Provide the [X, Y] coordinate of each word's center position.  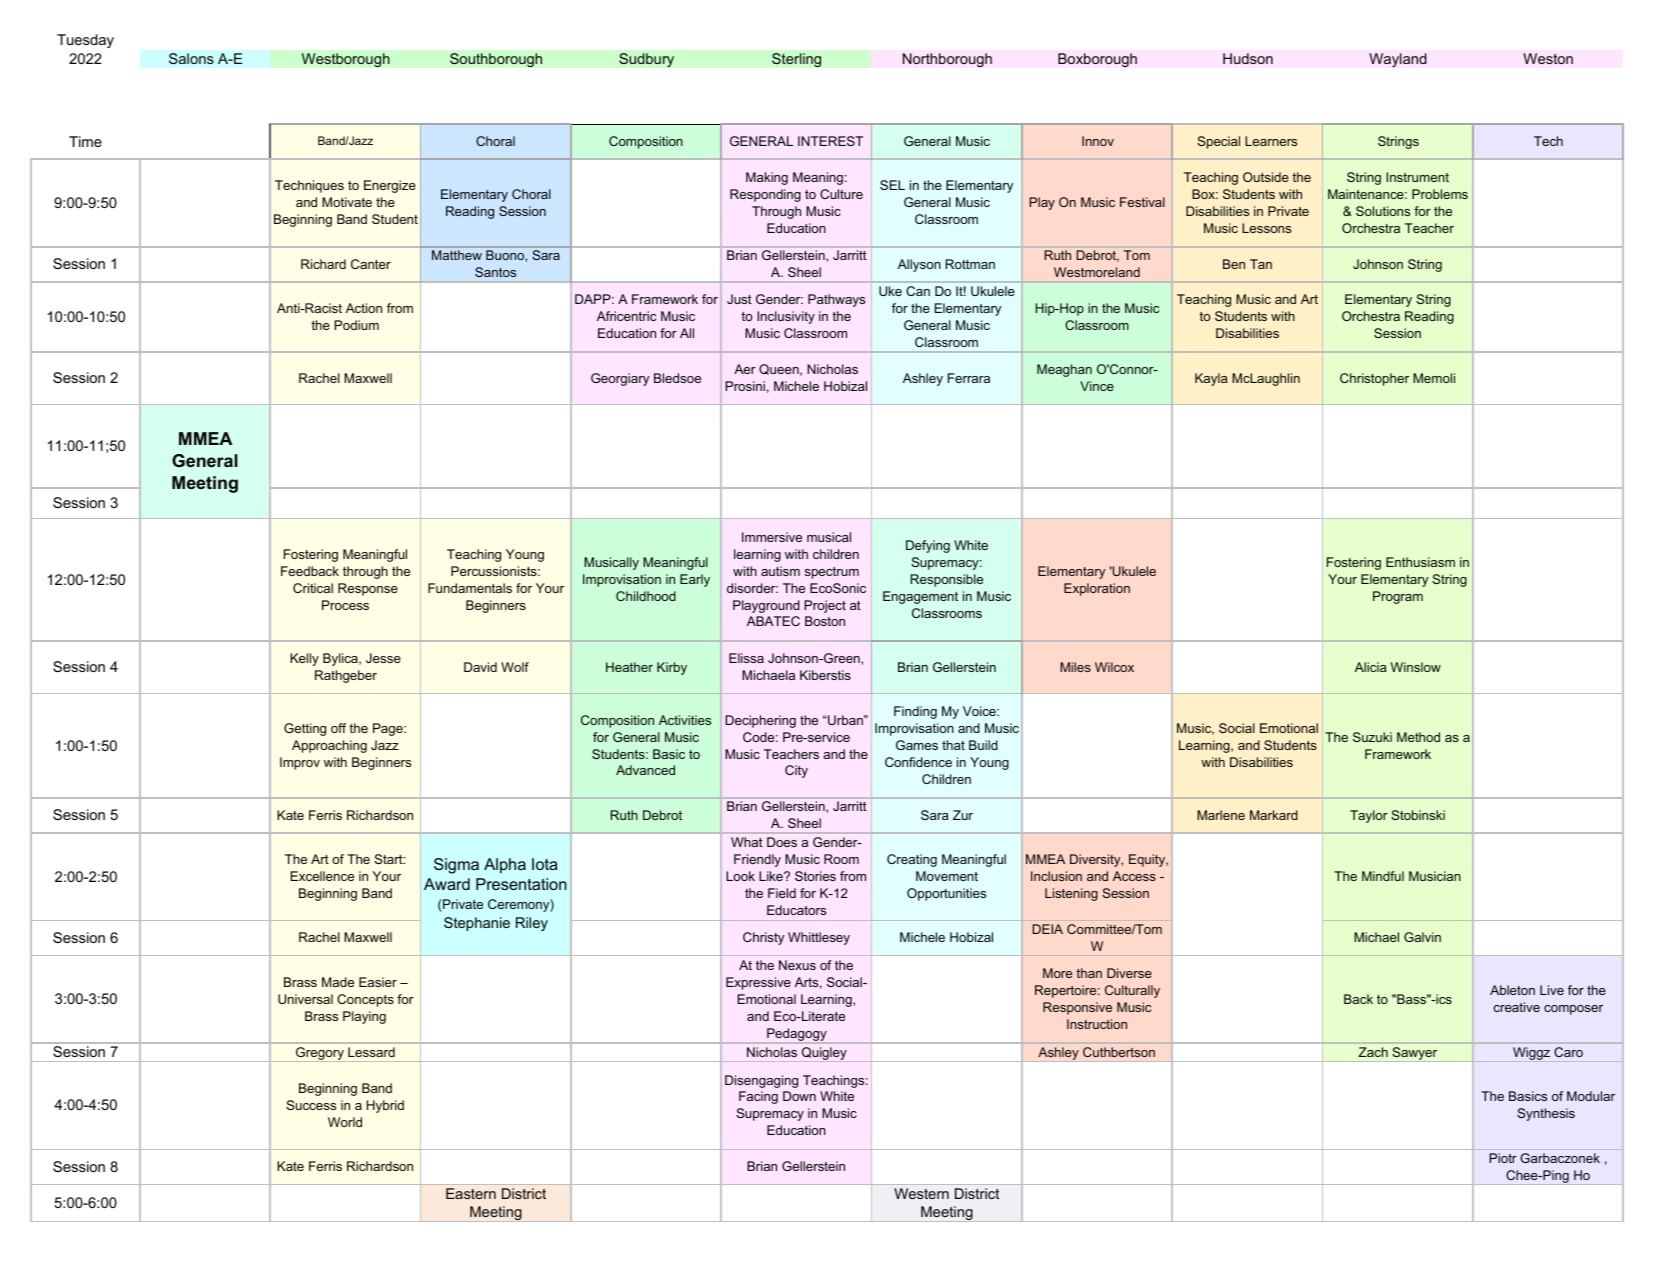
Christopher [1374, 379]
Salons [191, 58]
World [345, 1122]
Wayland [1398, 60]
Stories [815, 876]
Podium [356, 325]
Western [921, 1193]
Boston [825, 621]
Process [345, 605]
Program [1398, 597]
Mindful [1383, 876]
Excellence [322, 876]
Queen [780, 370]
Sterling [796, 60]
